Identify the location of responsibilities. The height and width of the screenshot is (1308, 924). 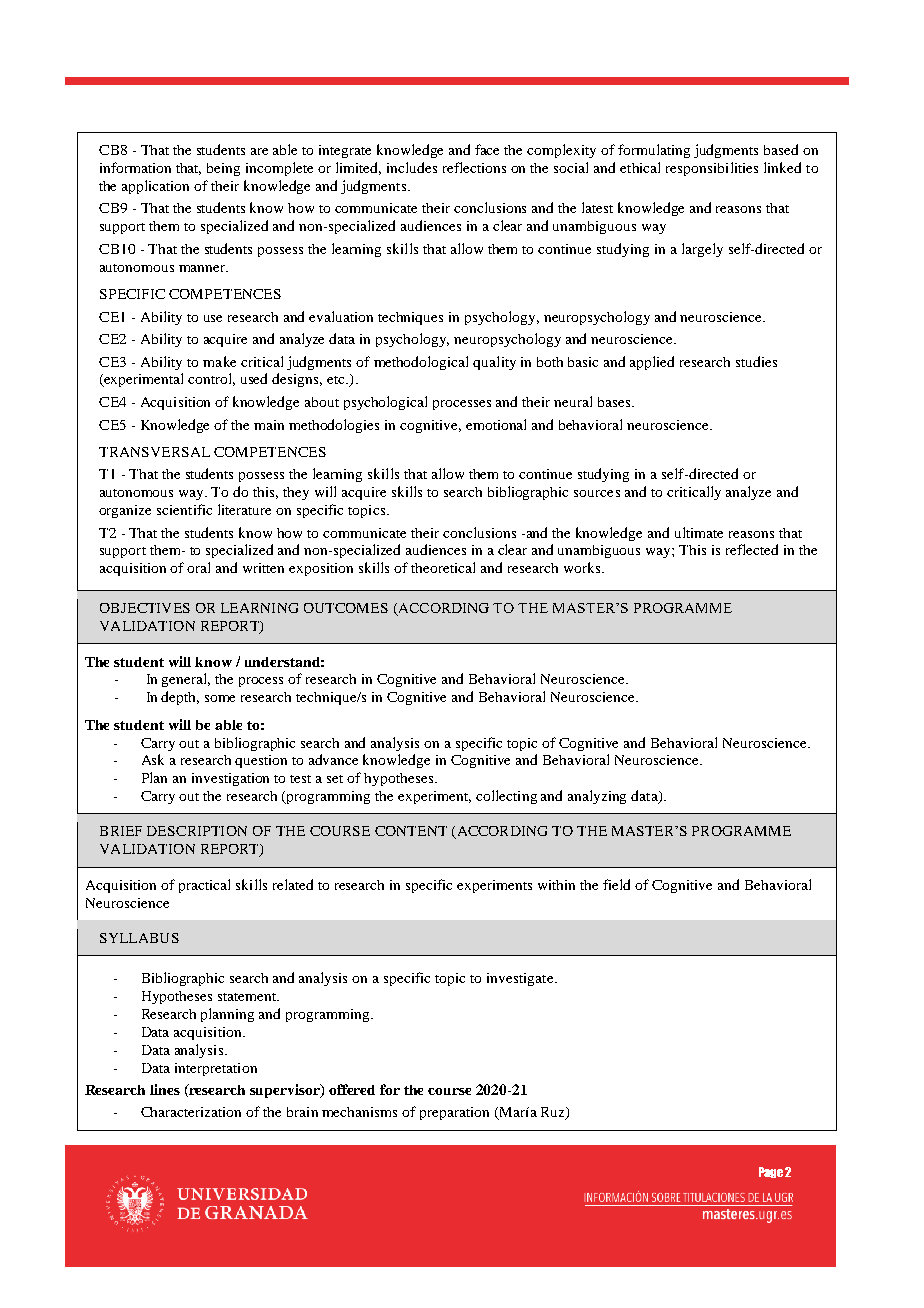
(712, 169).
